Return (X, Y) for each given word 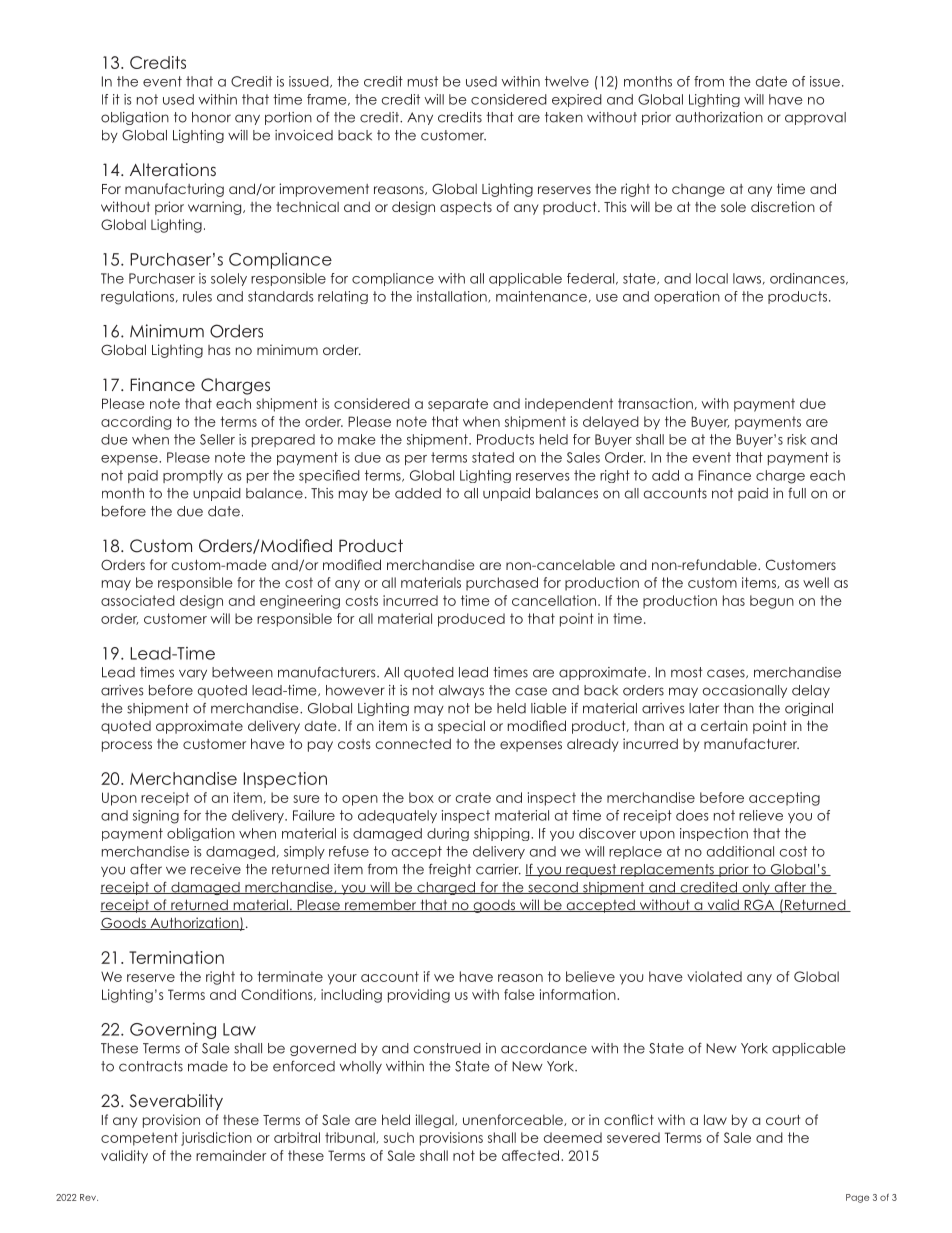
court (783, 1120)
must (423, 81)
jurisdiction (216, 1139)
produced (471, 620)
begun (772, 602)
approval (815, 118)
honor (211, 117)
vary (193, 674)
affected (532, 1155)
